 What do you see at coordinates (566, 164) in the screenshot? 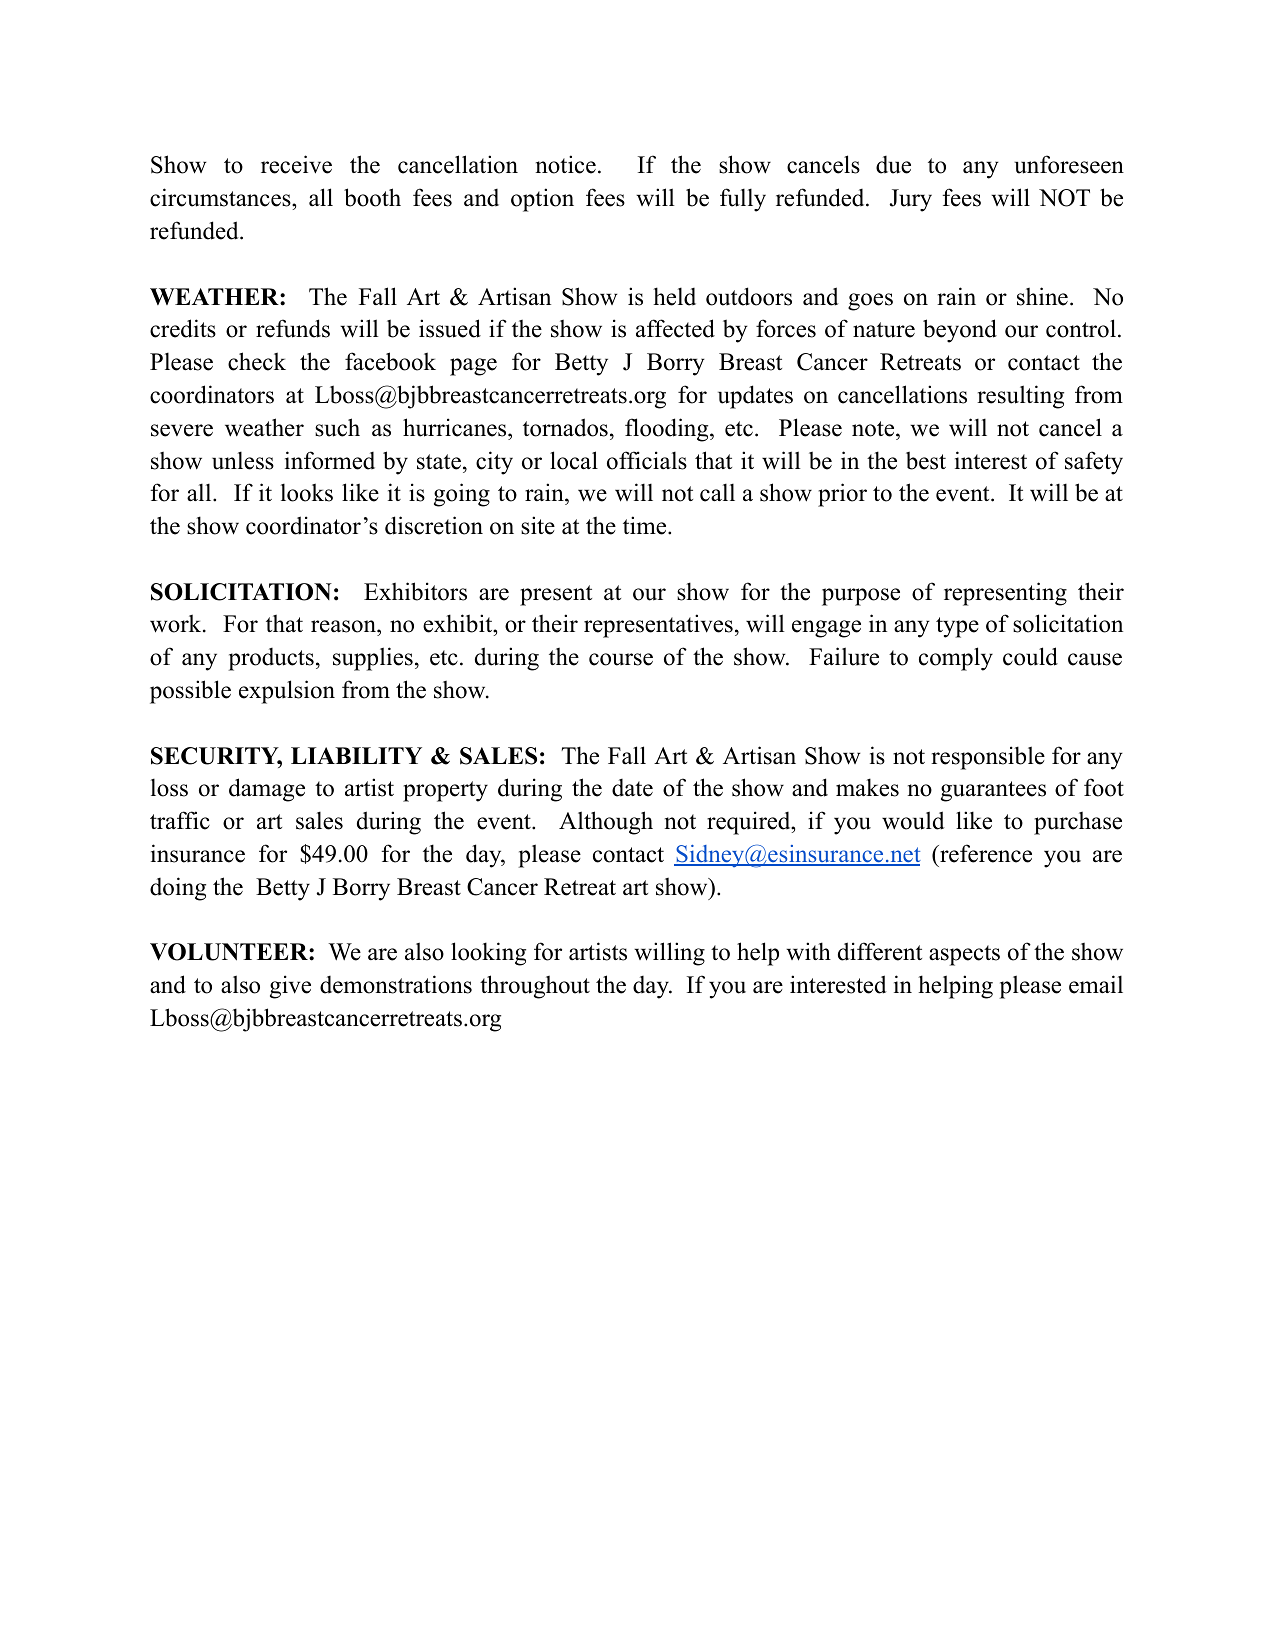
I see `notice` at bounding box center [566, 164].
